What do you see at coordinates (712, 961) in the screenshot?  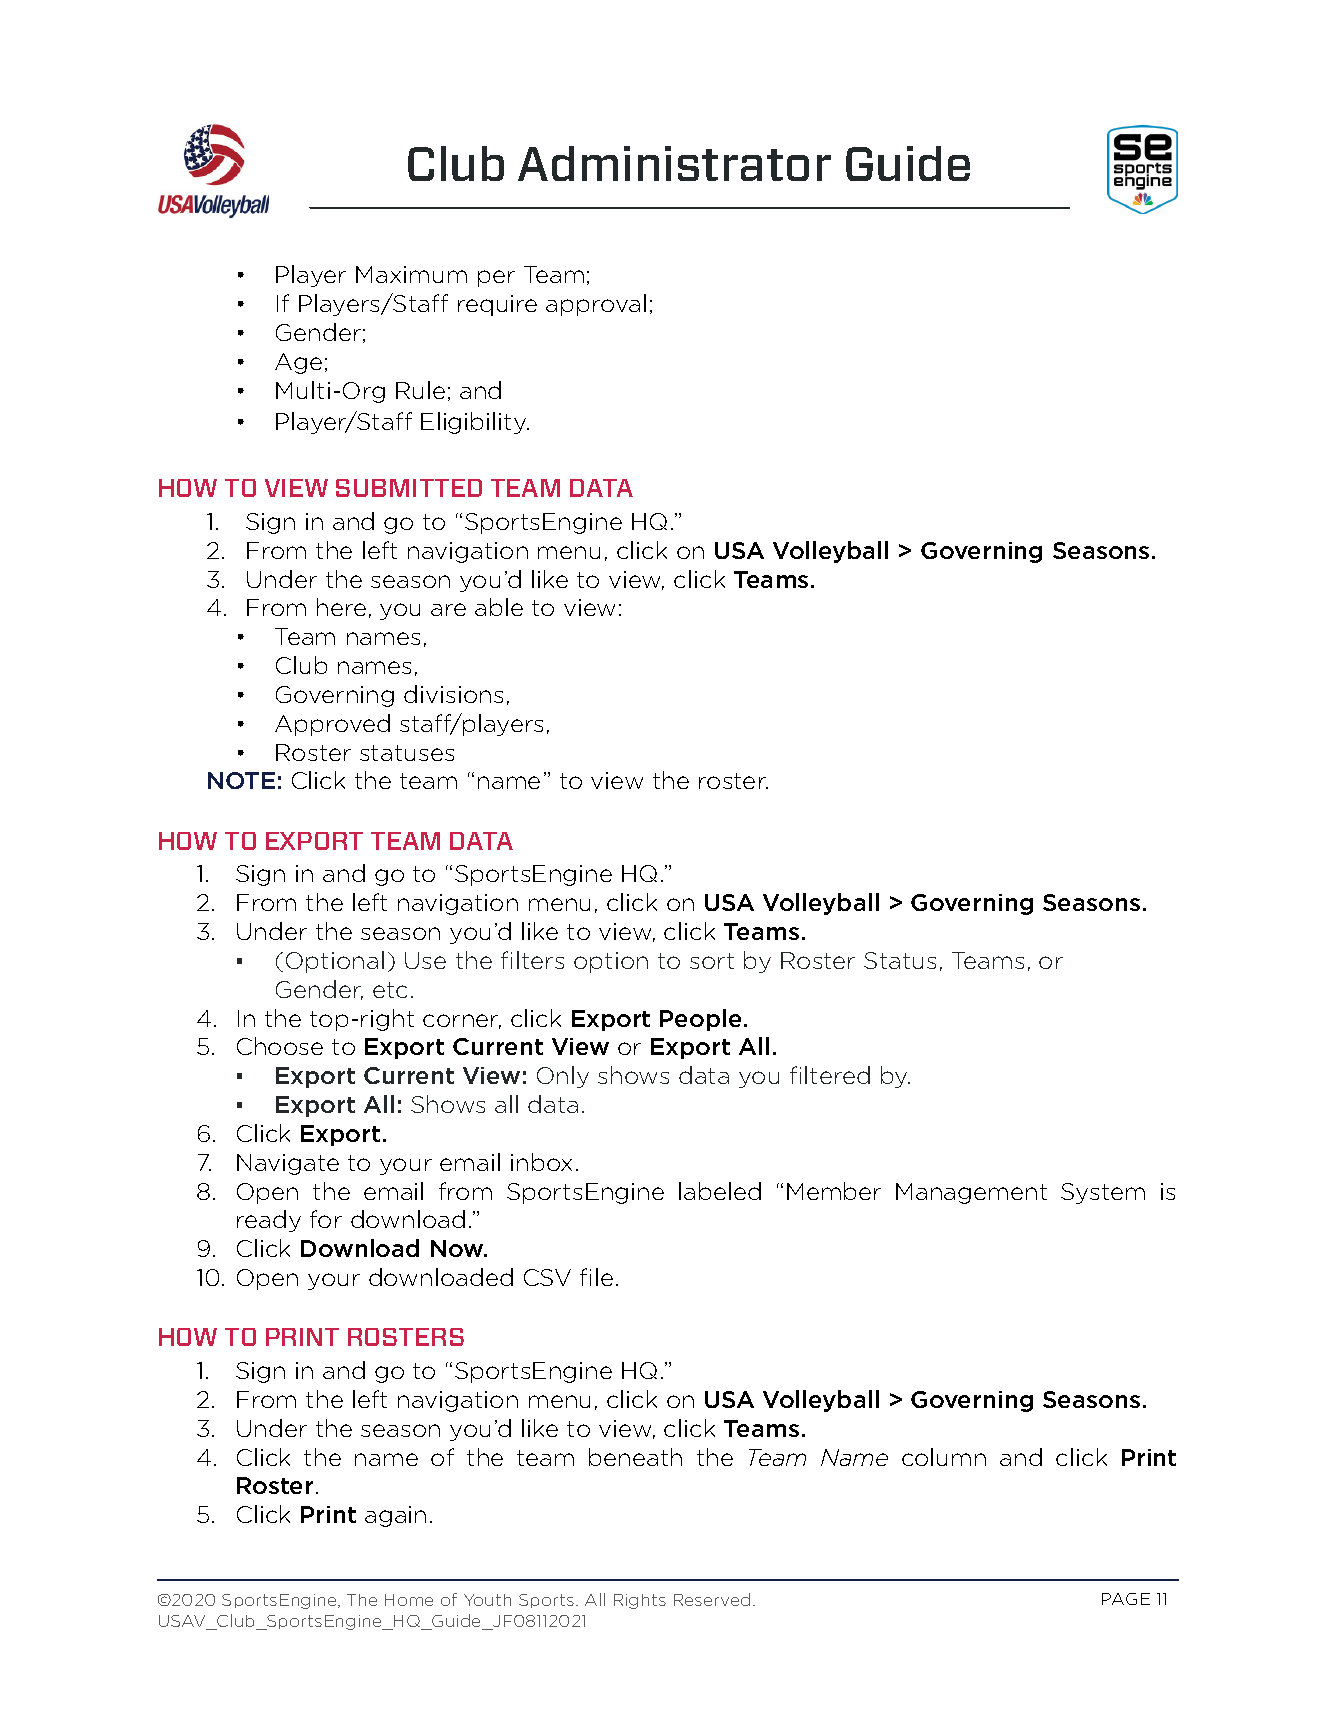 I see `sort` at bounding box center [712, 961].
